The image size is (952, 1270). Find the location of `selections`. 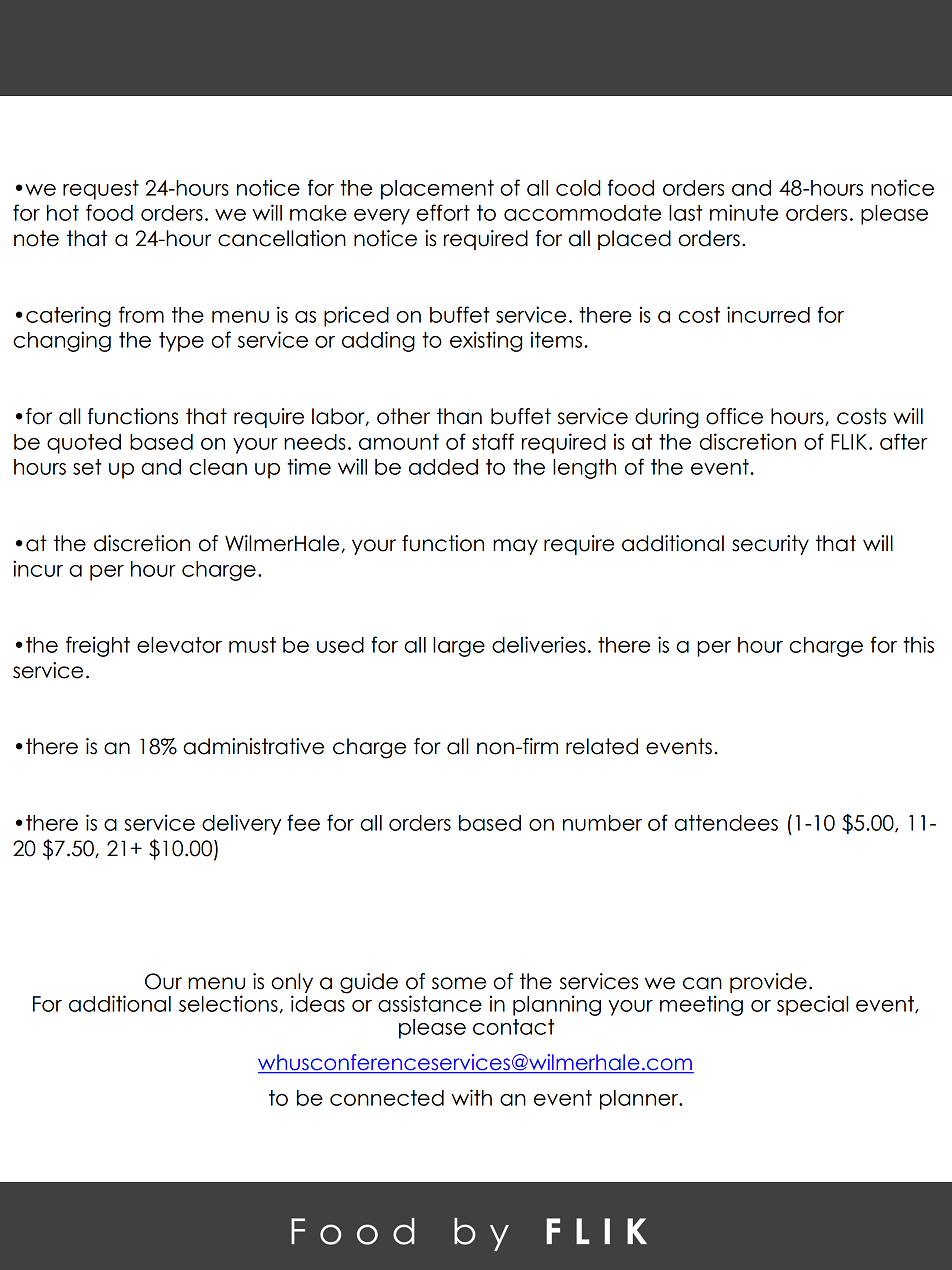

selections is located at coordinates (228, 1003).
